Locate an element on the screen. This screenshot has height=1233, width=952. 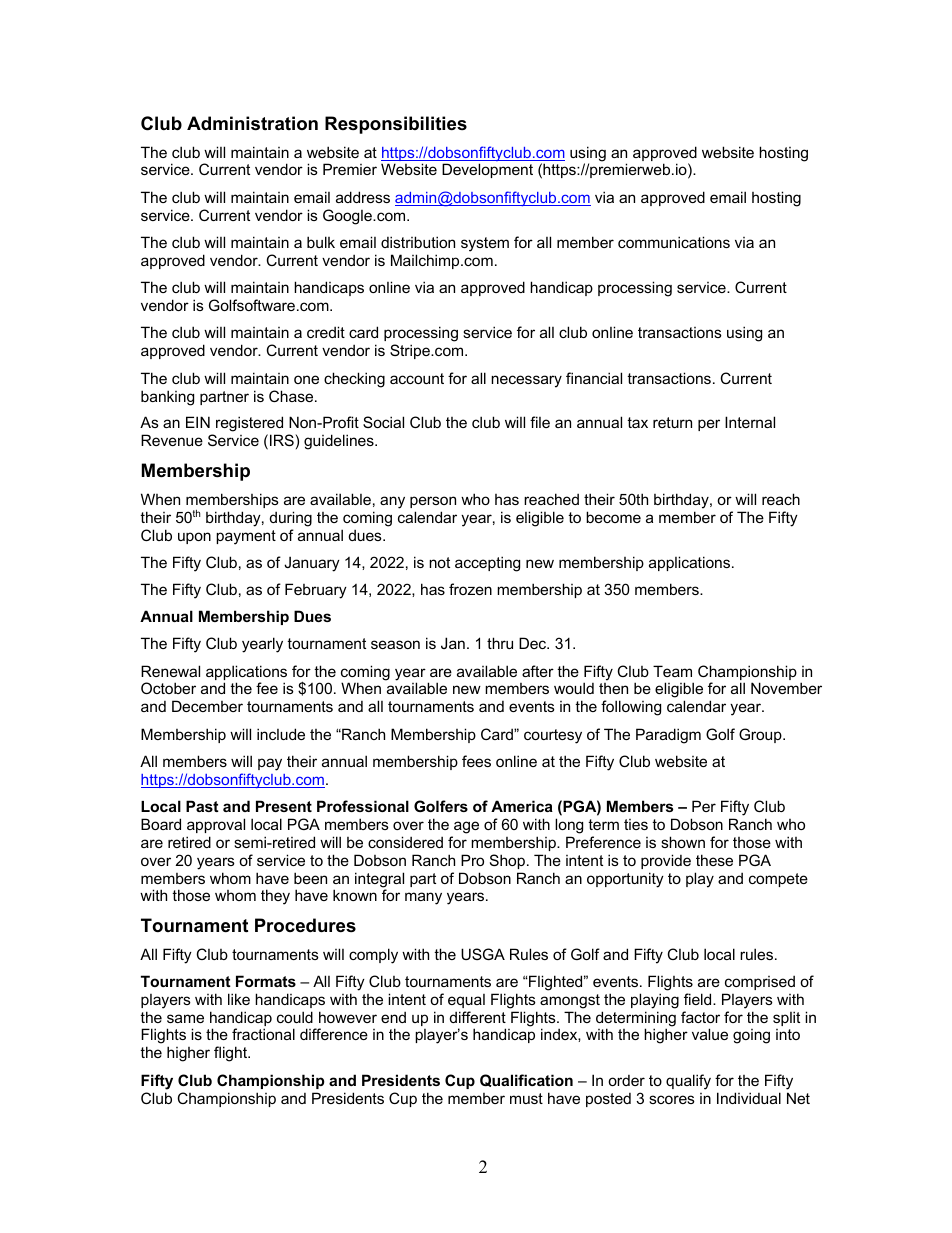
accepting is located at coordinates (487, 564).
